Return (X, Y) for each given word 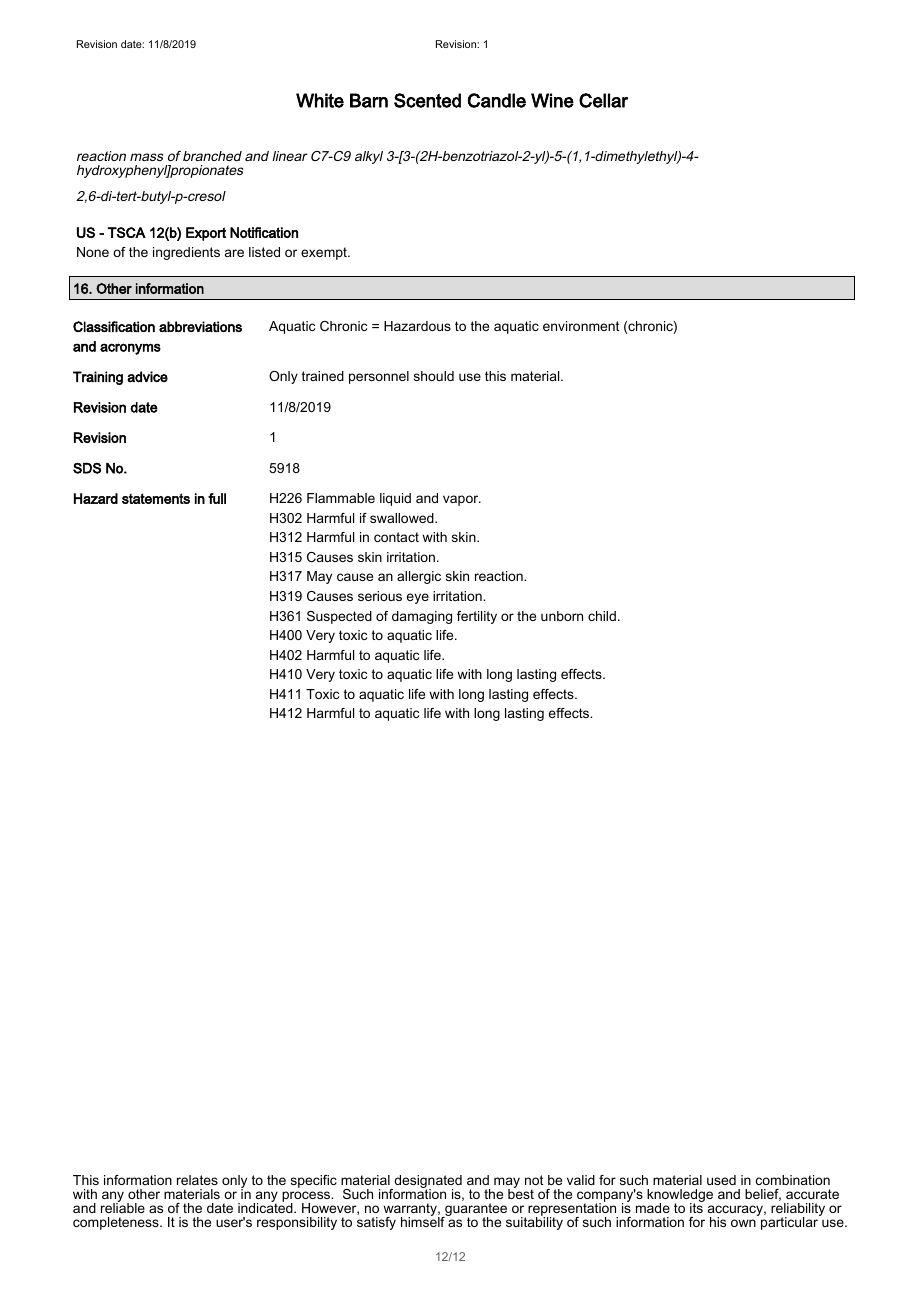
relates (197, 1180)
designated (427, 1183)
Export (206, 234)
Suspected (339, 617)
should (434, 376)
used (721, 1180)
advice (147, 377)
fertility (477, 617)
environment (581, 326)
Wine (552, 100)
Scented (427, 100)
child (602, 616)
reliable (123, 1207)
